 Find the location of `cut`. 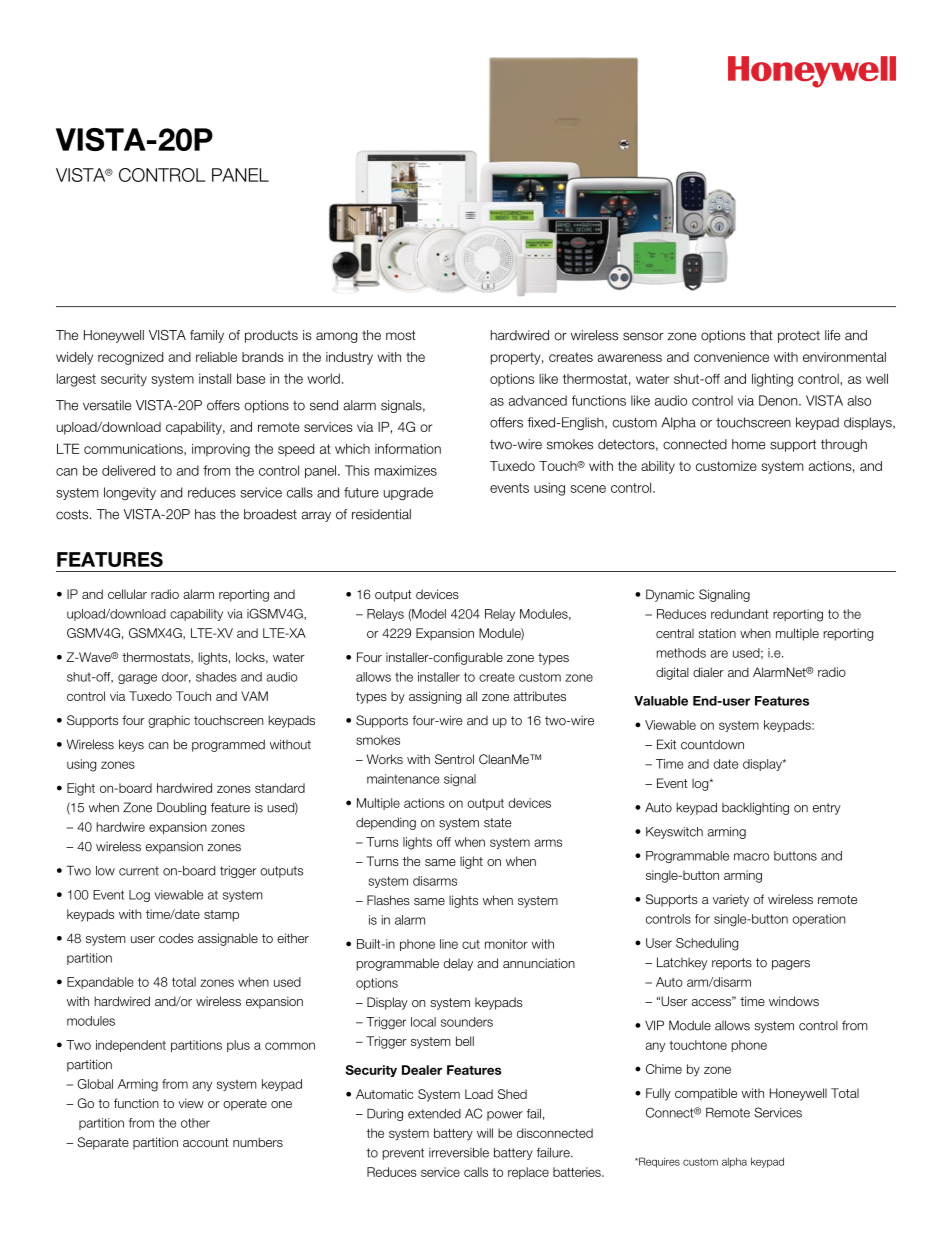

cut is located at coordinates (471, 944).
